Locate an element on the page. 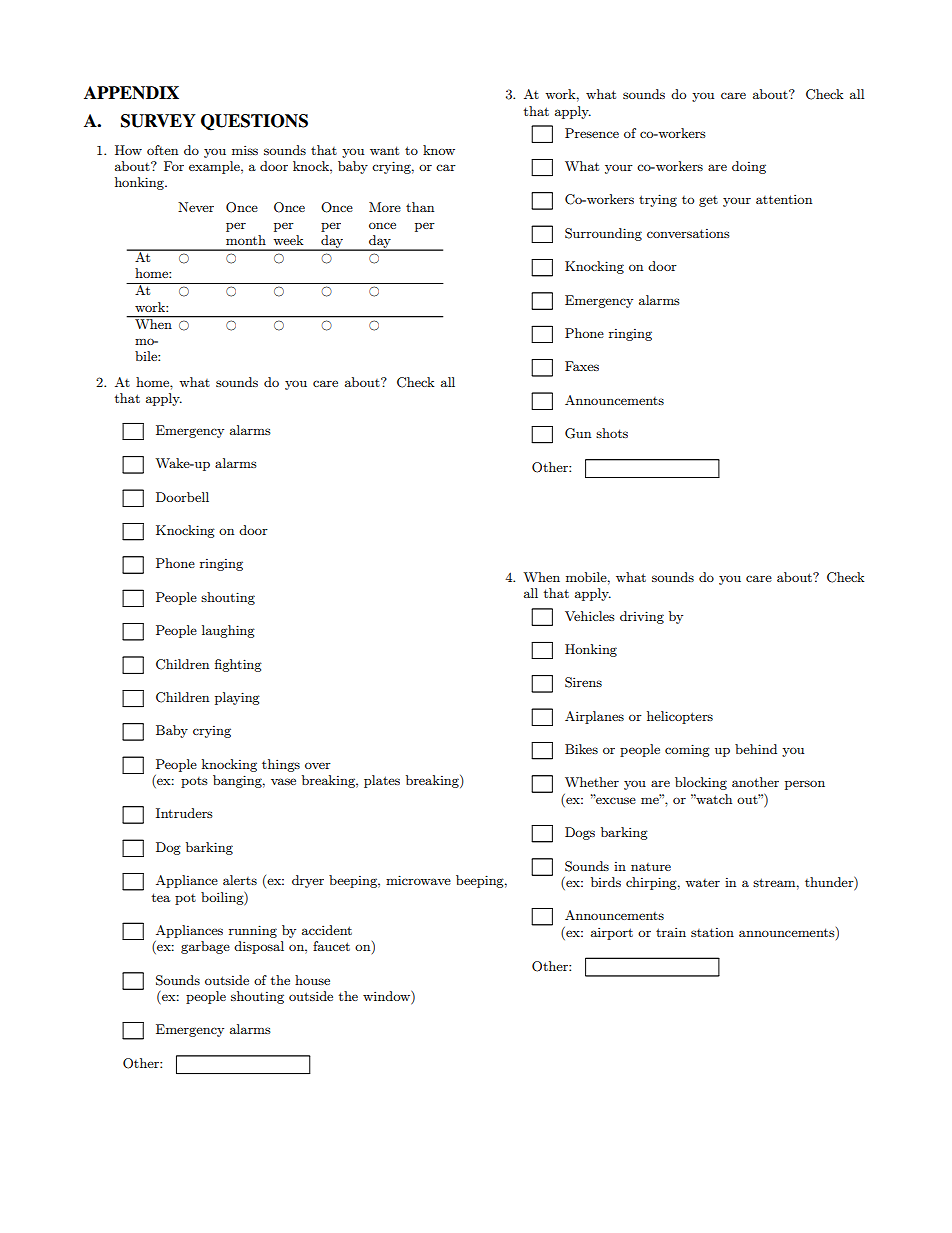  Gun is located at coordinates (578, 433).
